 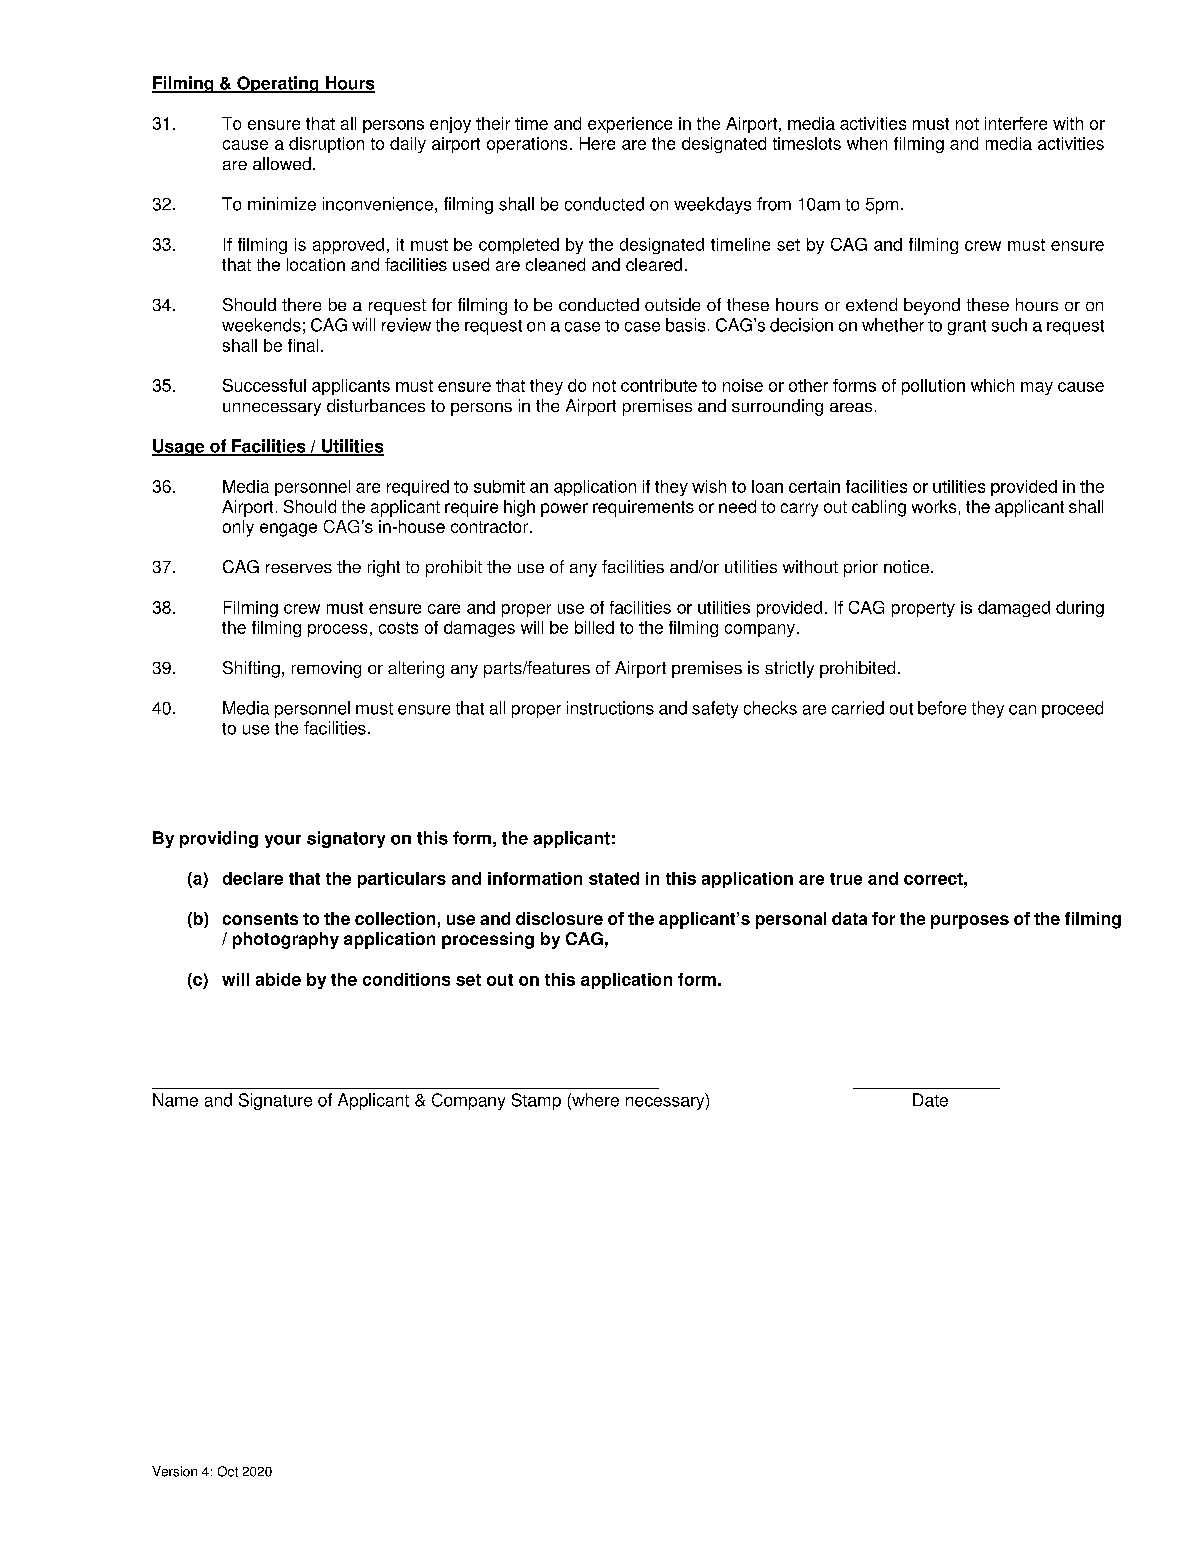 What do you see at coordinates (536, 1101) in the page?
I see `Stamp` at bounding box center [536, 1101].
